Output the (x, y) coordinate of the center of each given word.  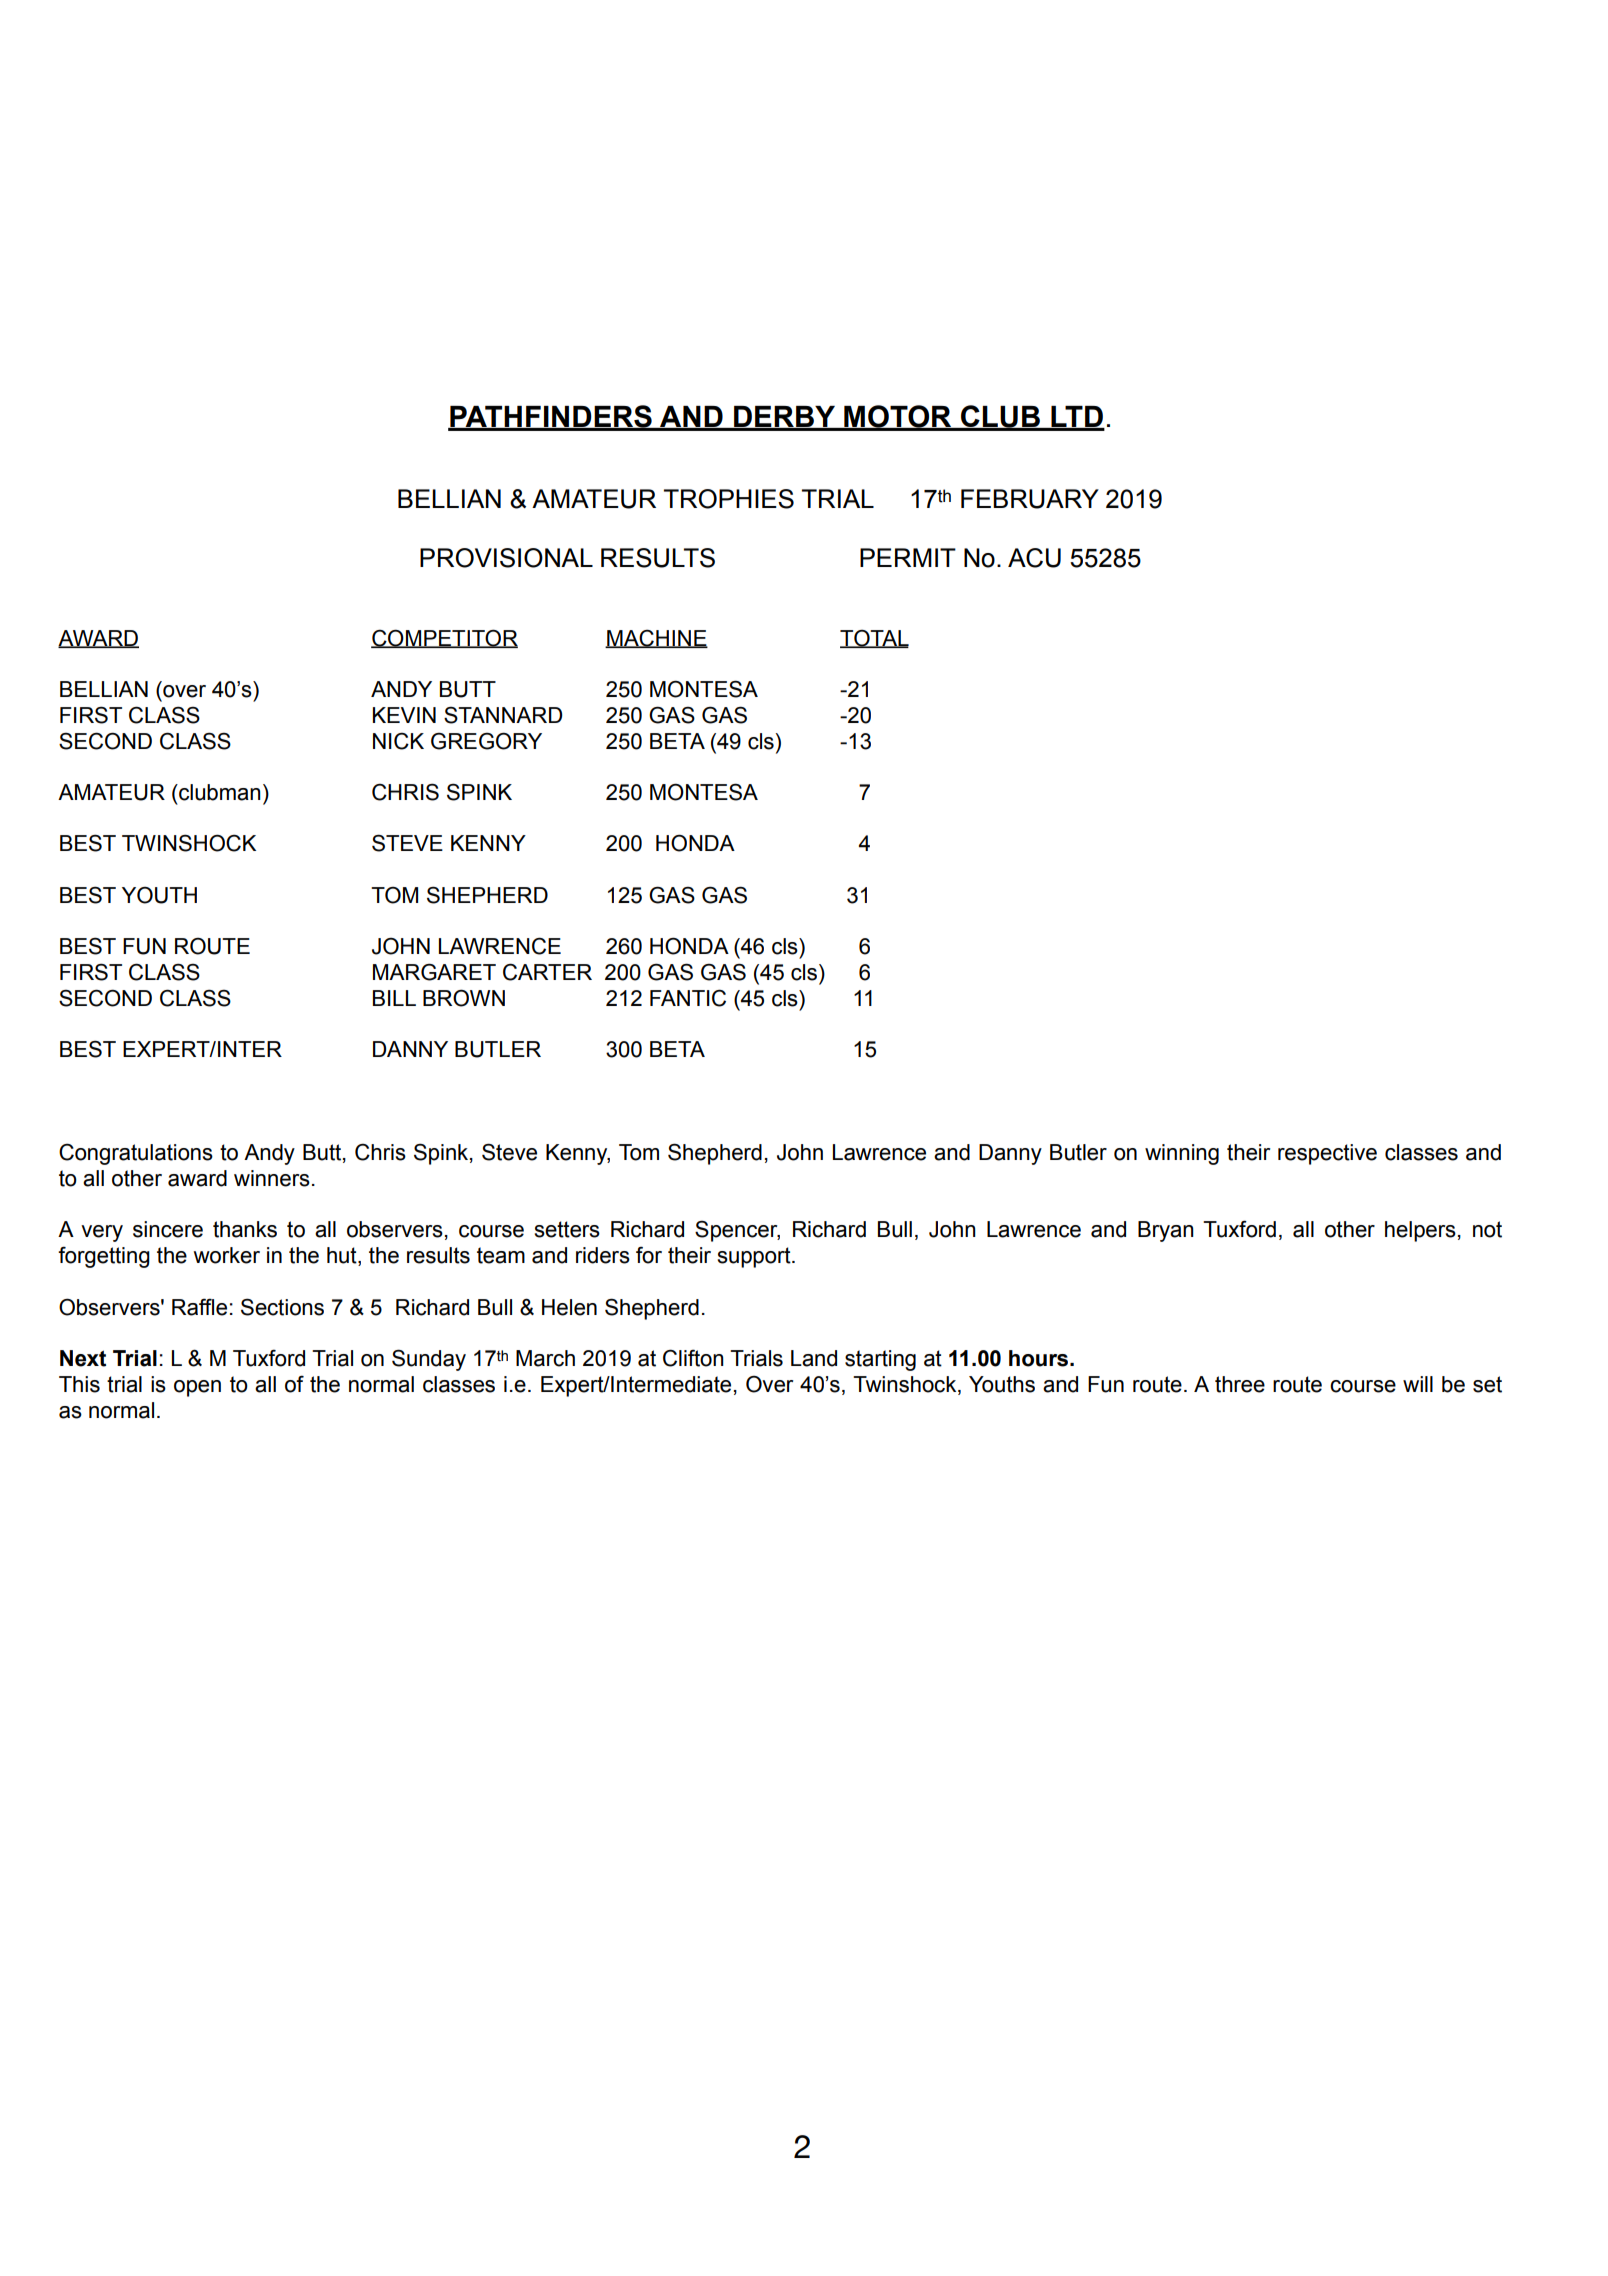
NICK (398, 741)
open (197, 1388)
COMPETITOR (444, 638)
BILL (394, 998)
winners (272, 1178)
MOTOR (898, 417)
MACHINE (656, 638)
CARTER (547, 972)
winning (1182, 1154)
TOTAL (874, 639)
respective (1327, 1154)
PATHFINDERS (551, 417)
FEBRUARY (1030, 499)
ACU (1034, 558)
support (755, 1257)
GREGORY (486, 741)
